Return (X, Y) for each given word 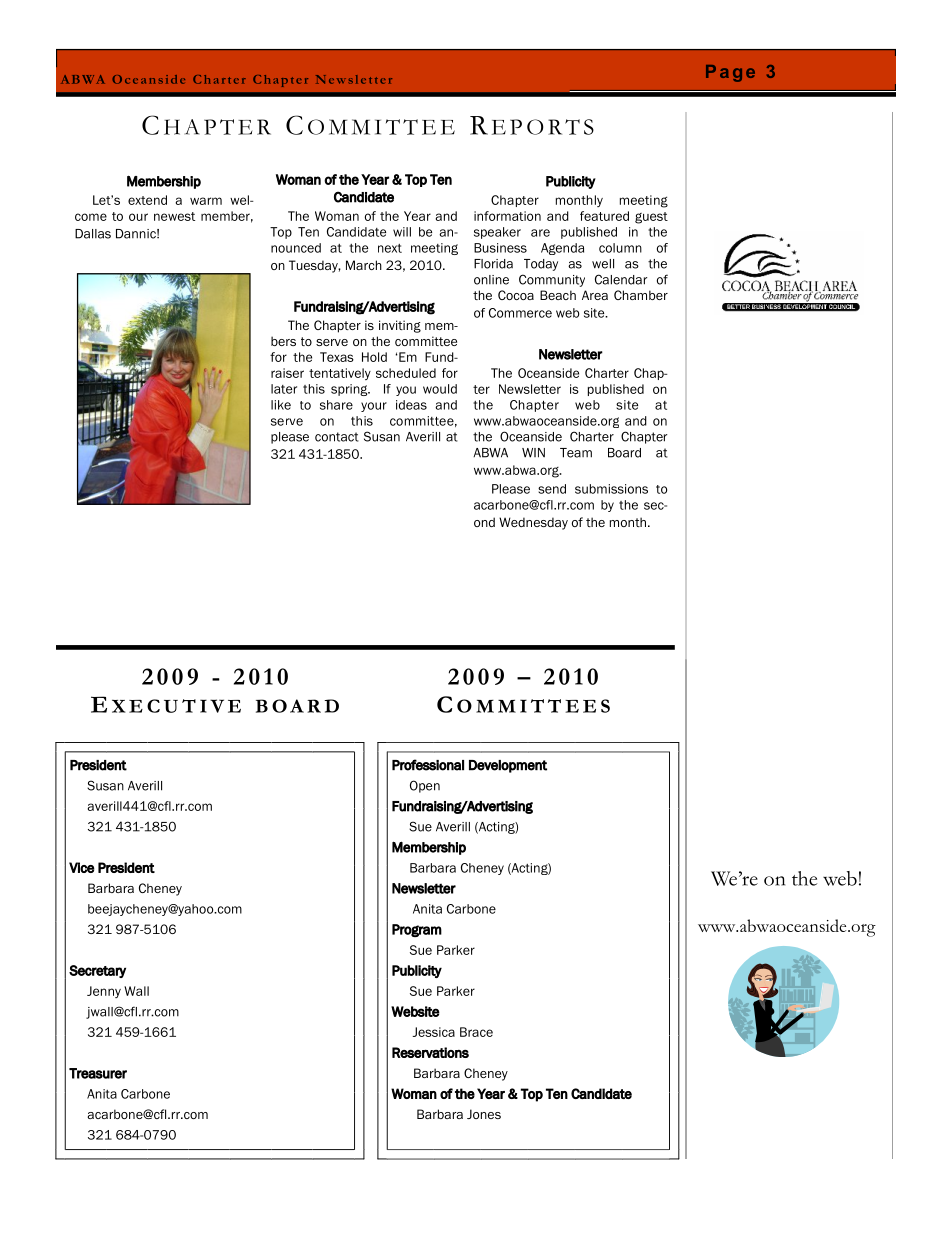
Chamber (641, 295)
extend (147, 200)
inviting (400, 326)
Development (508, 766)
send (552, 489)
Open (425, 786)
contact (337, 437)
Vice (82, 867)
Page (730, 73)
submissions (611, 489)
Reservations (430, 1052)
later (284, 389)
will (402, 232)
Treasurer (98, 1073)
